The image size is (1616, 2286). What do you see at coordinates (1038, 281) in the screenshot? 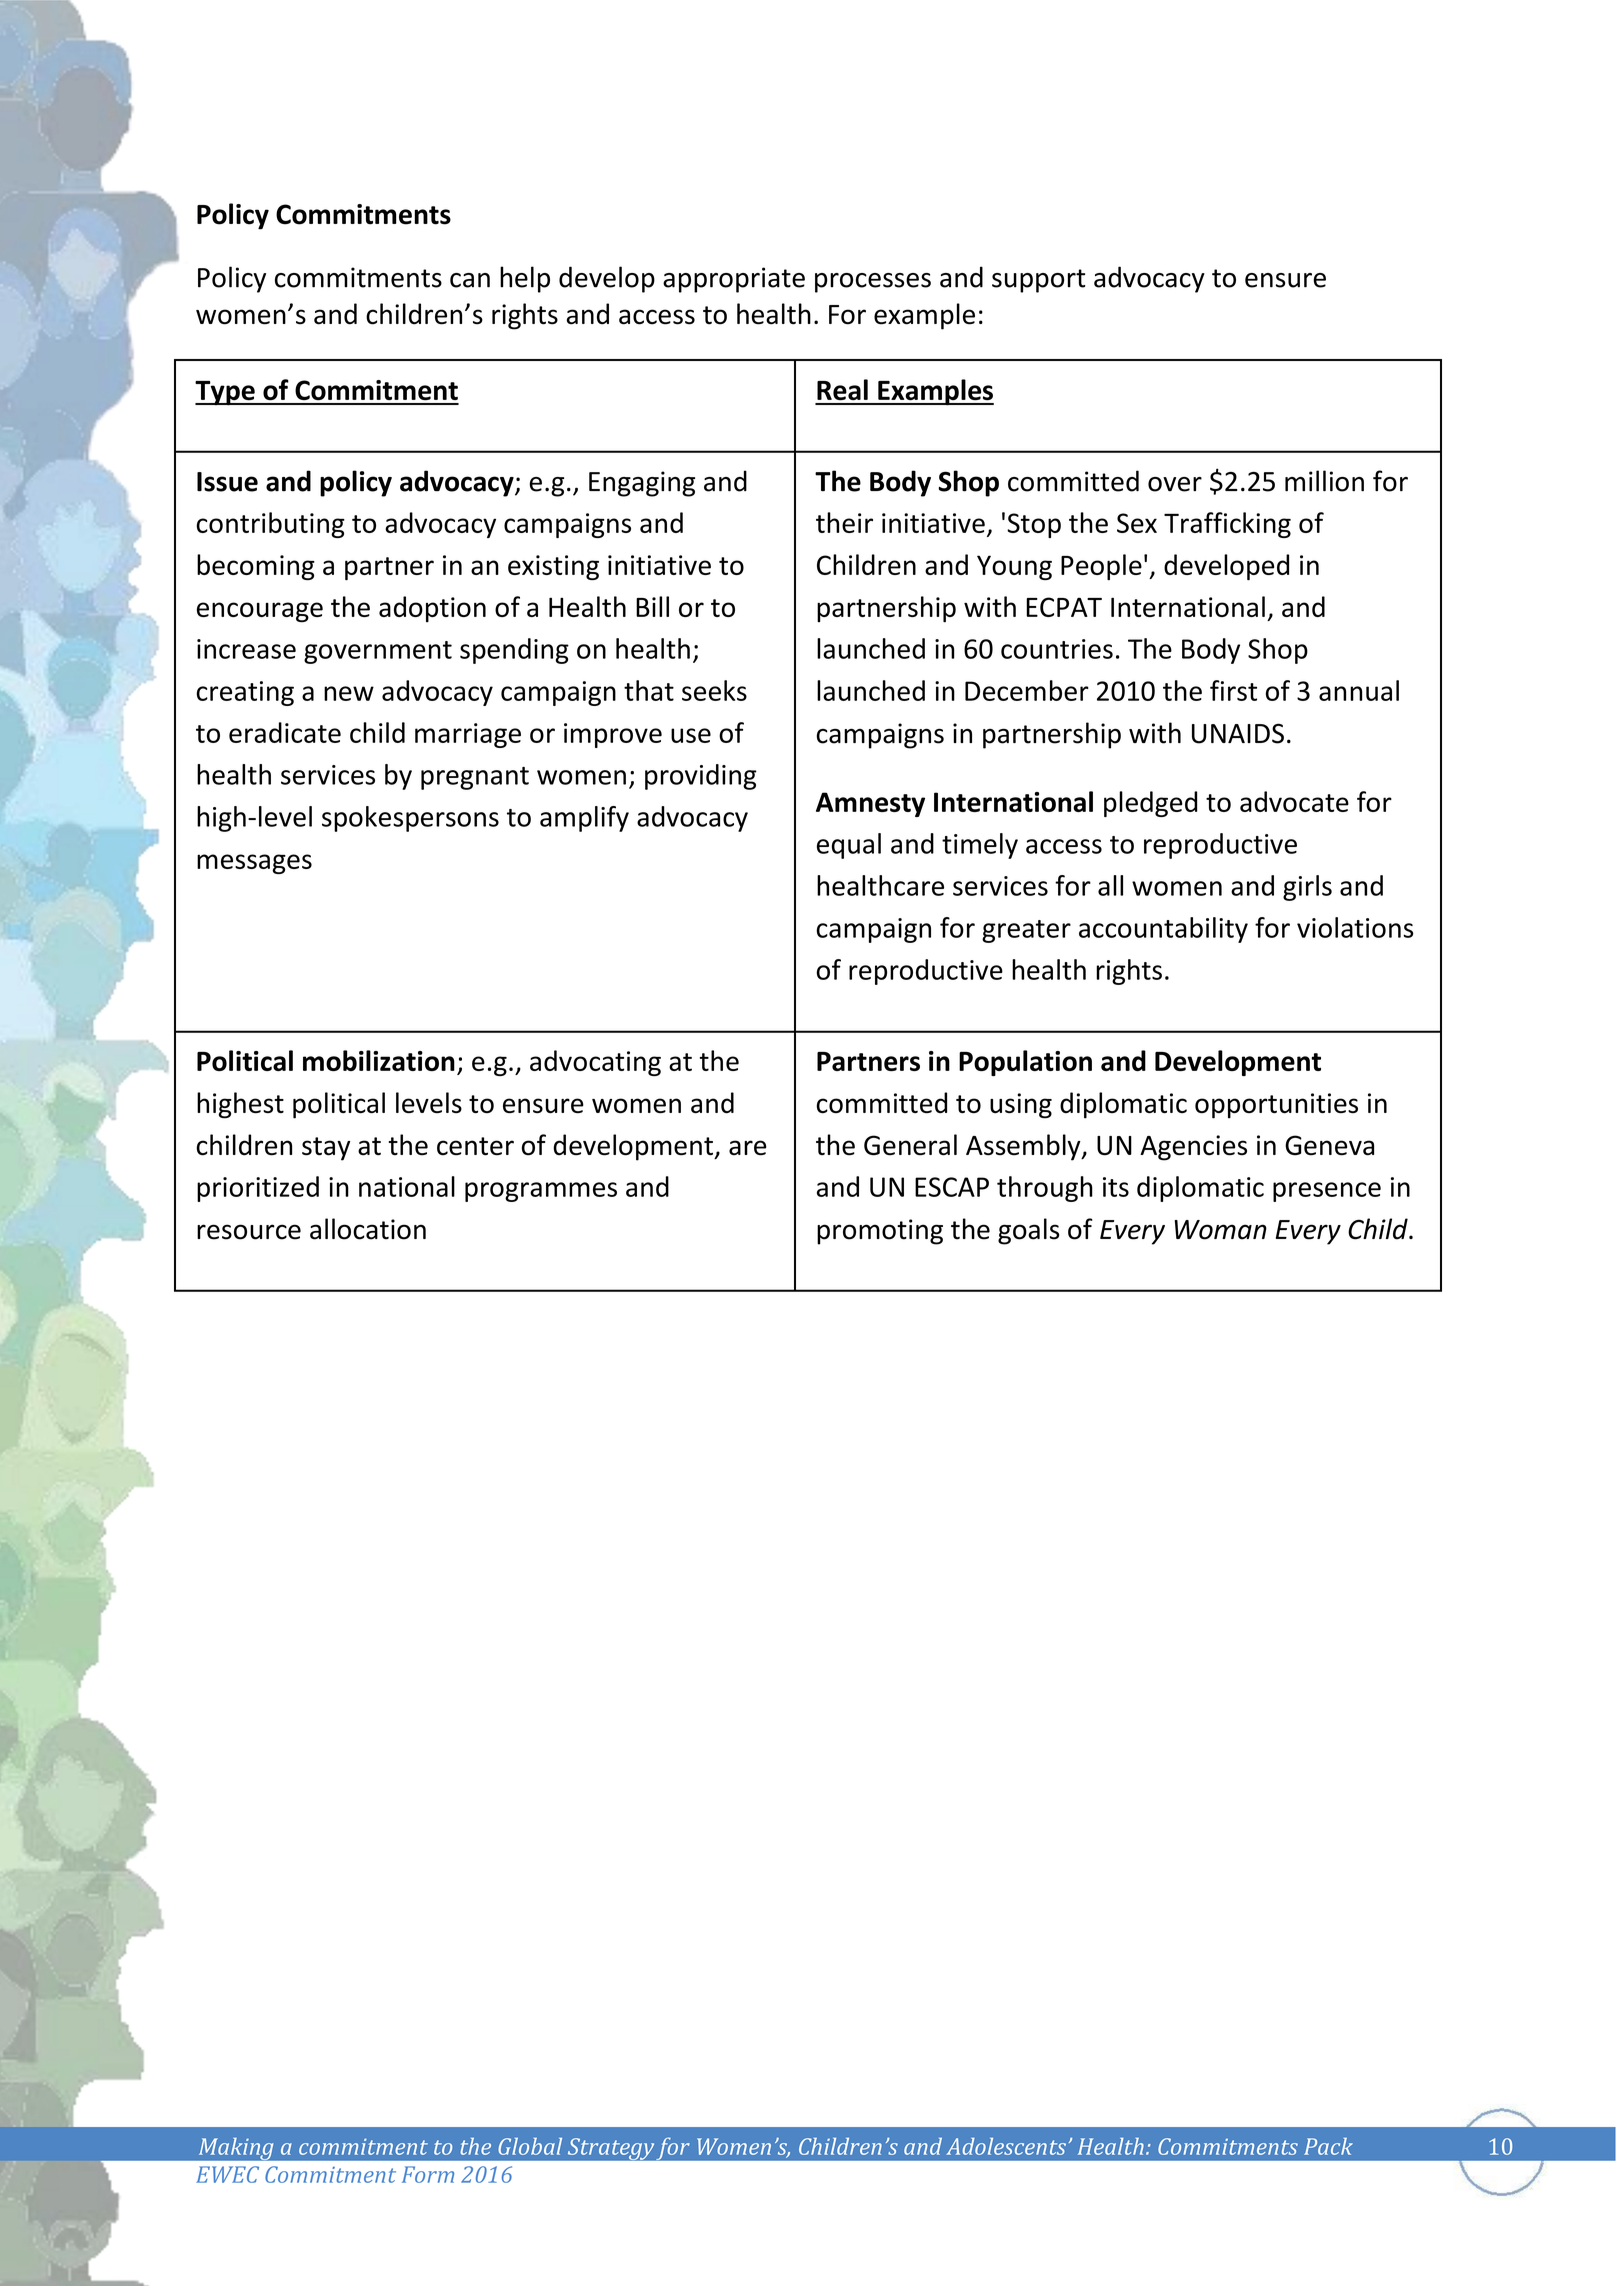
I see `support` at bounding box center [1038, 281].
